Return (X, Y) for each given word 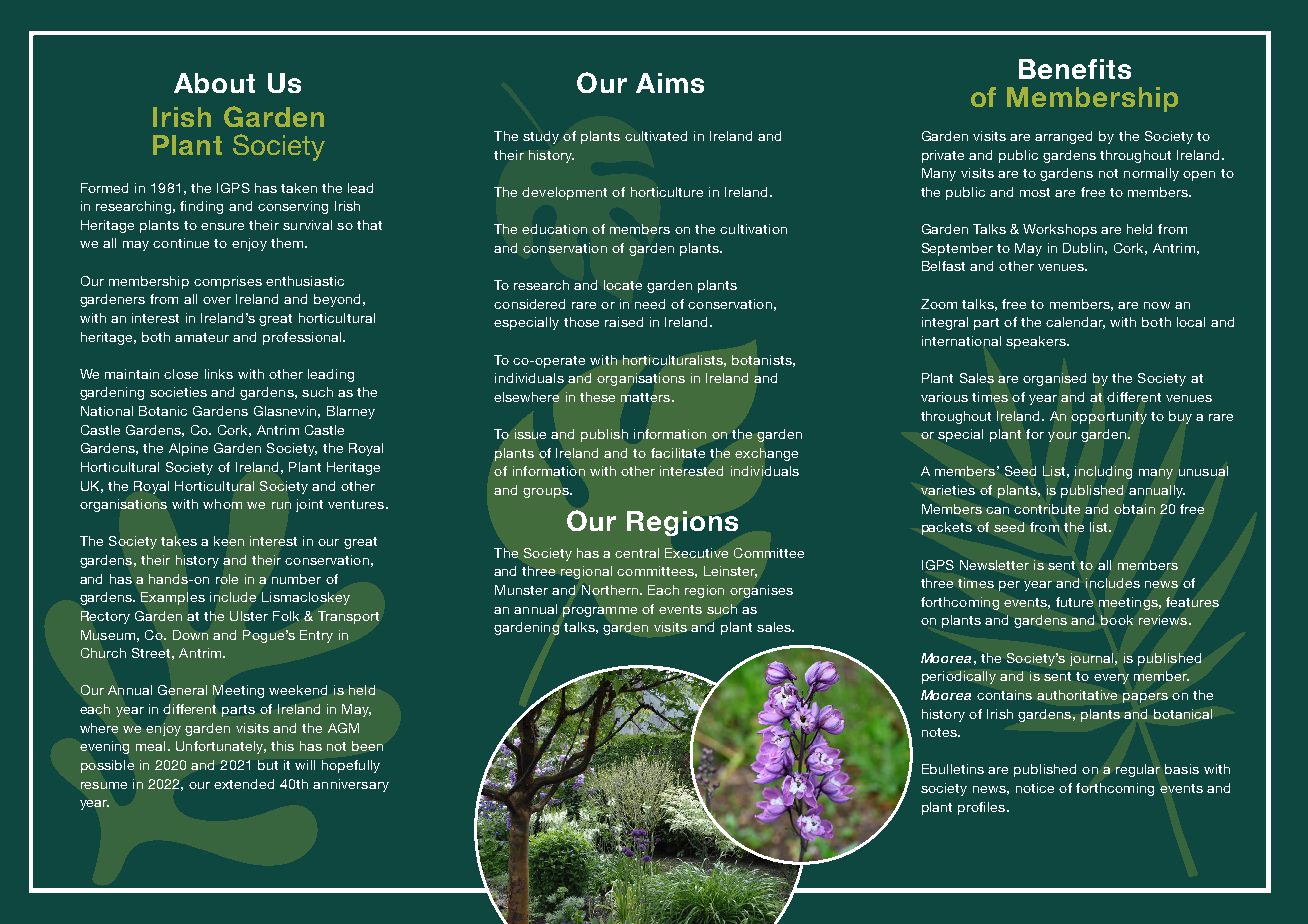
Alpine (188, 449)
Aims (670, 83)
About (214, 83)
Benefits (1075, 69)
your (1062, 437)
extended (244, 784)
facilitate (678, 453)
